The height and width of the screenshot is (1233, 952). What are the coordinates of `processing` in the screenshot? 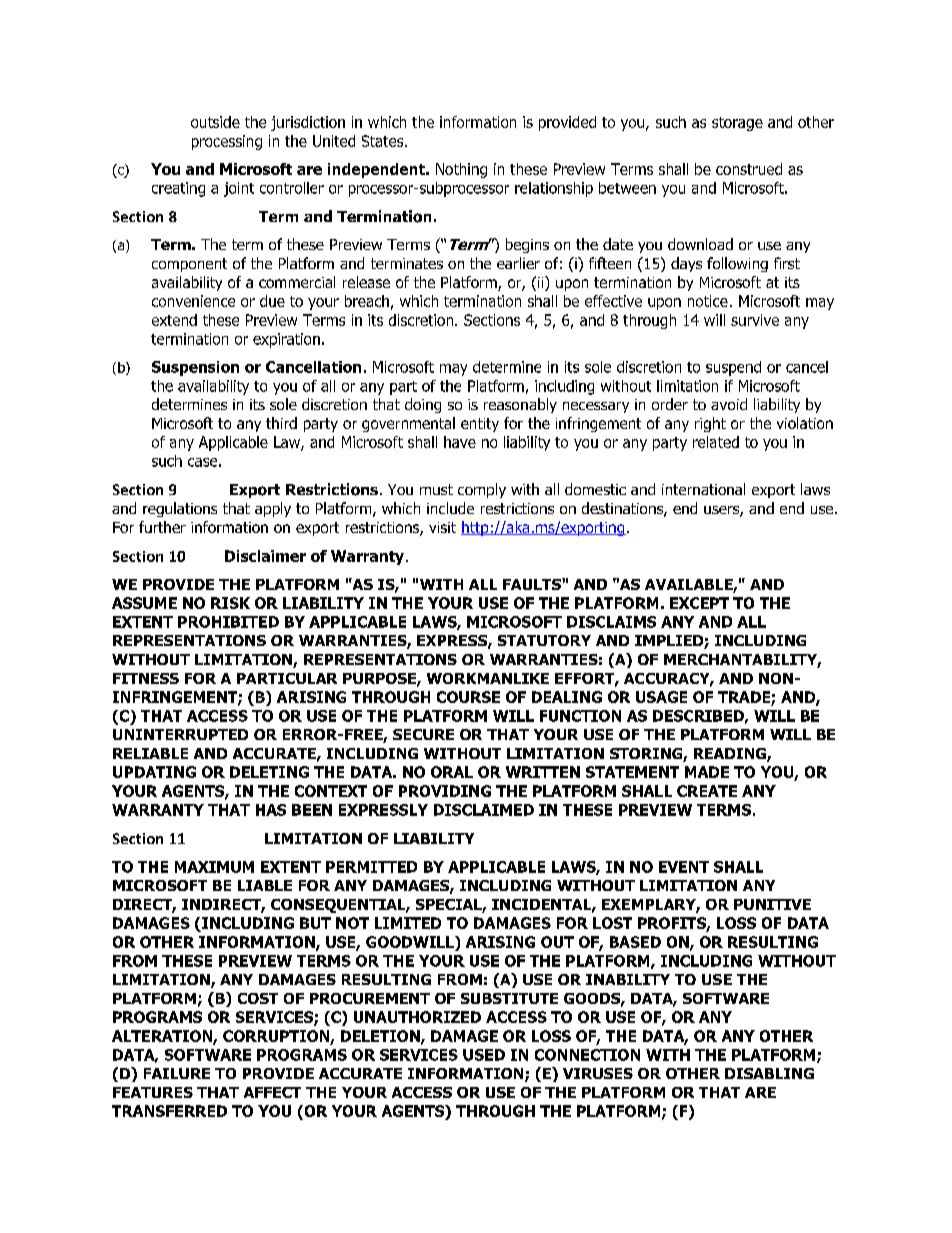 It's located at (227, 142).
